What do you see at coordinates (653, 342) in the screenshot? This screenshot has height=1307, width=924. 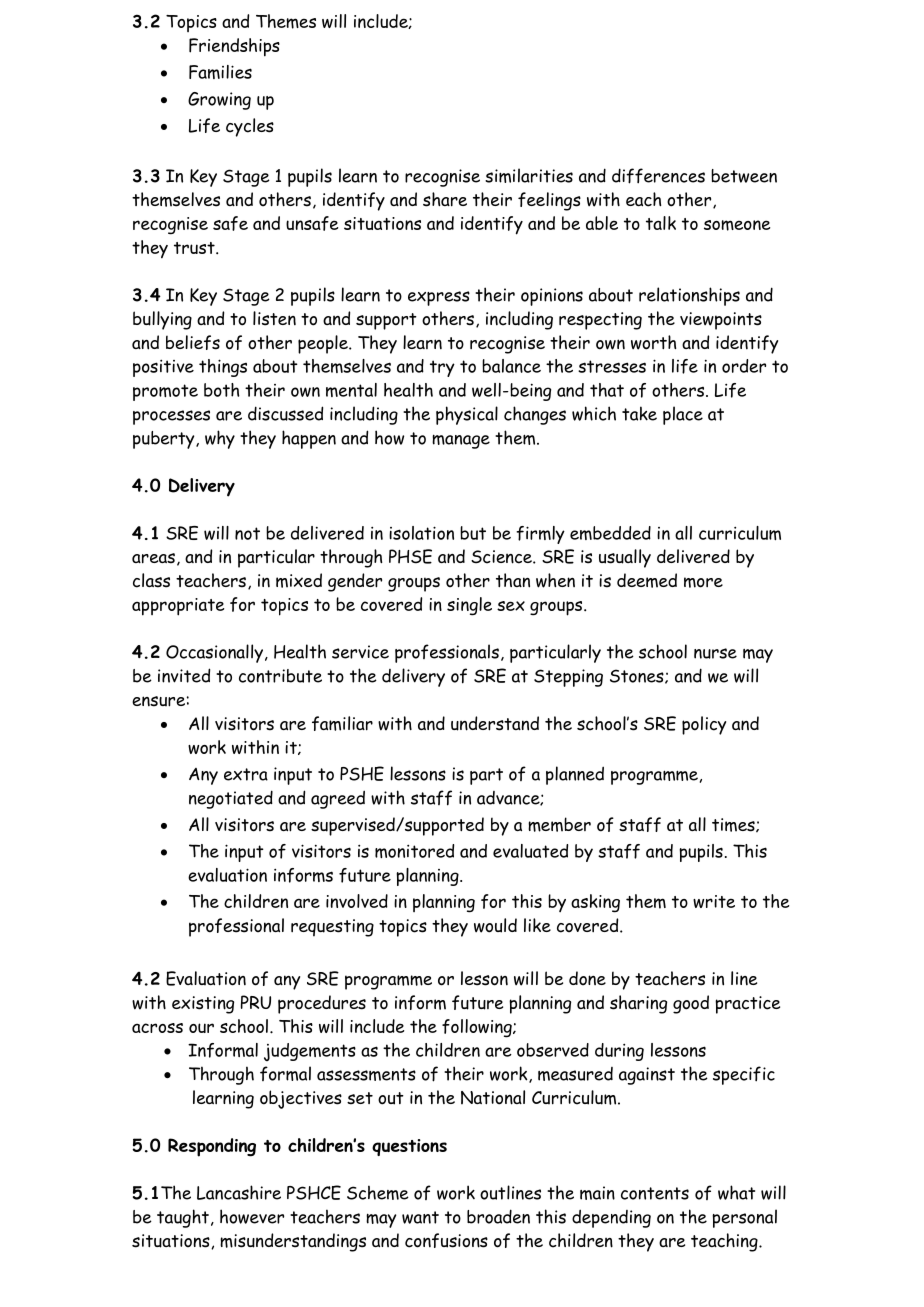 I see `worth` at bounding box center [653, 342].
